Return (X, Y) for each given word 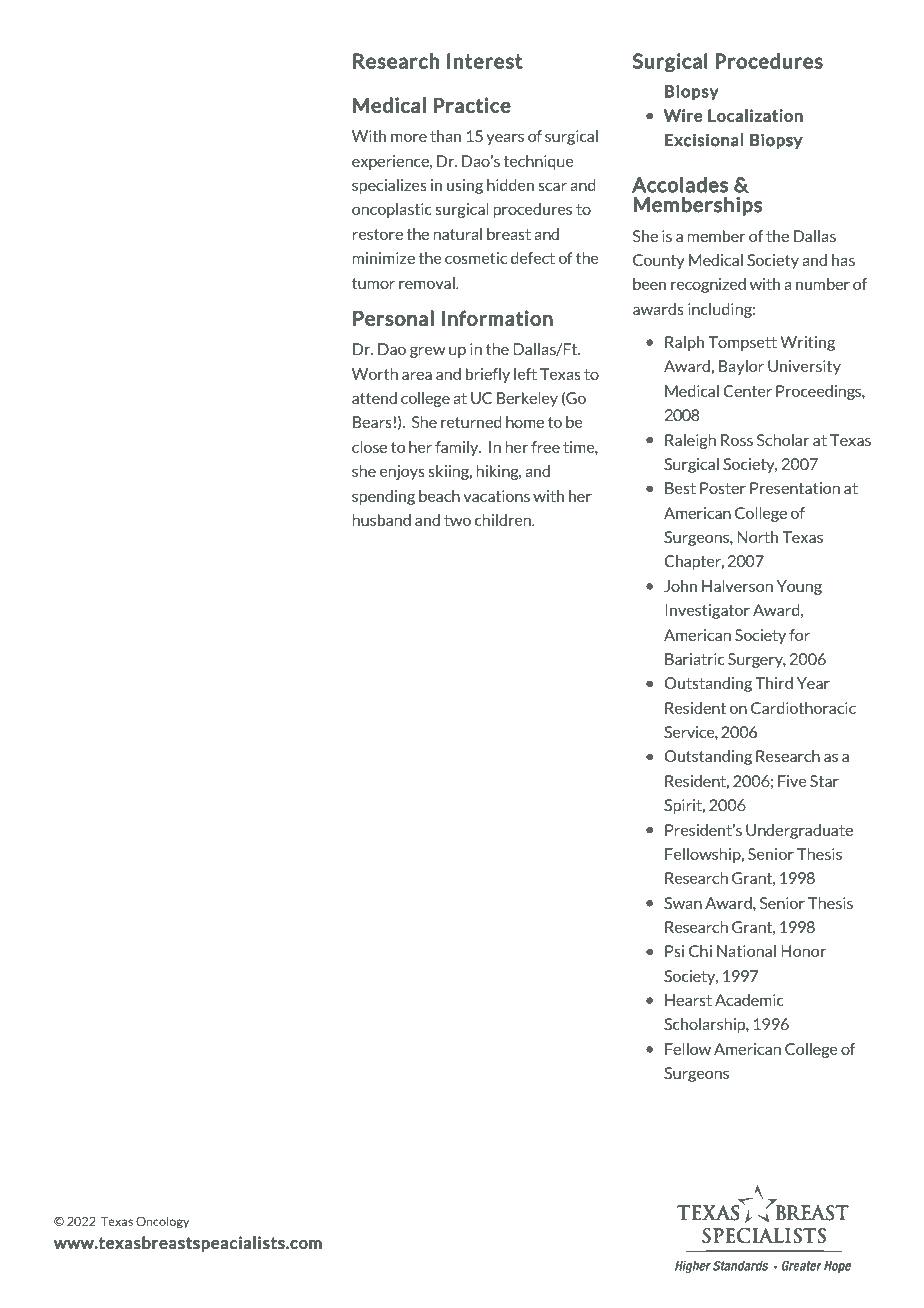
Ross (737, 440)
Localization (755, 115)
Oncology (162, 1222)
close (369, 447)
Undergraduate (799, 831)
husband (381, 520)
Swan (683, 903)
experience (391, 162)
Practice (472, 105)
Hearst (688, 1000)
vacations (496, 496)
